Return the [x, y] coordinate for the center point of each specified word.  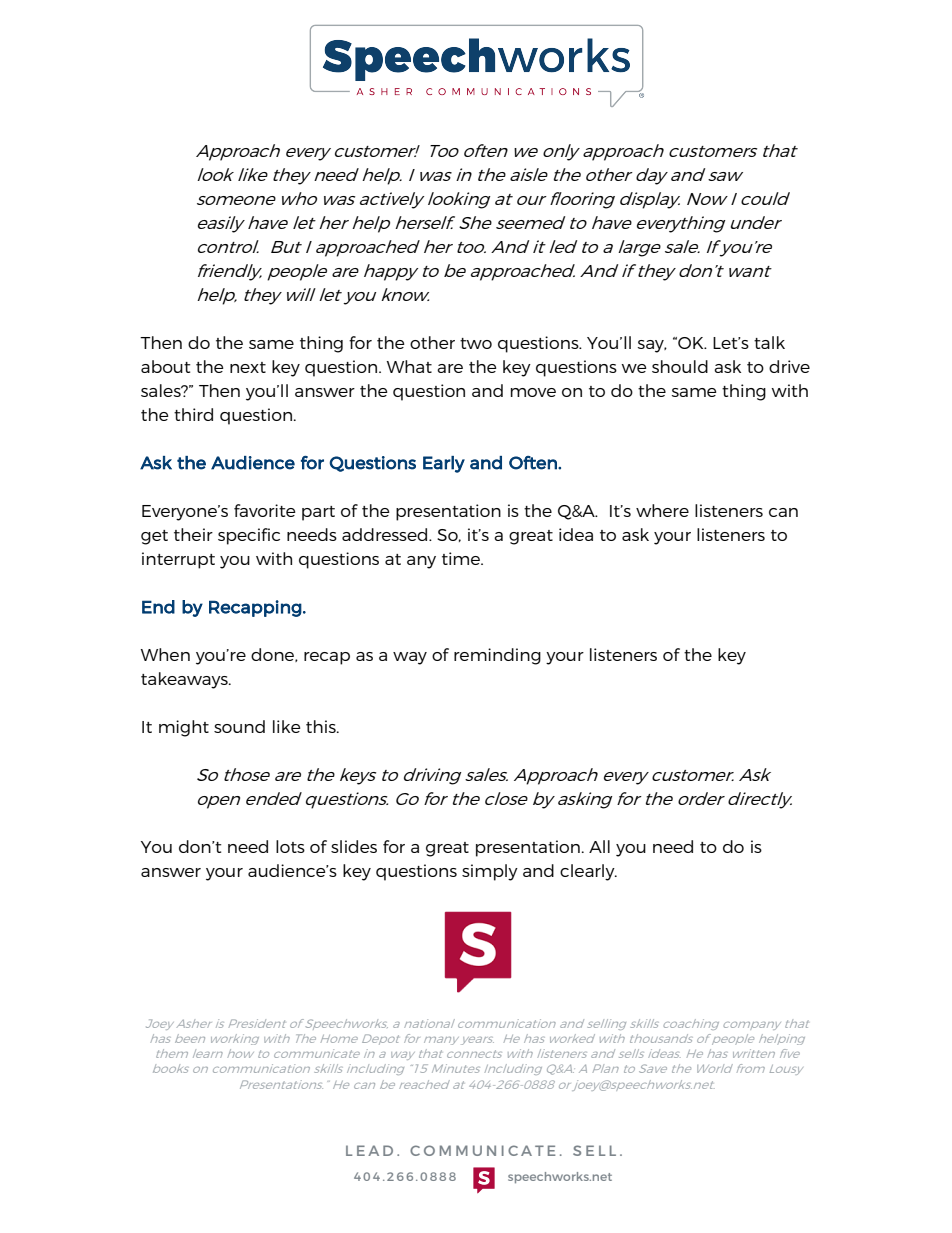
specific [249, 536]
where [662, 510]
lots [290, 846]
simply [490, 872]
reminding [497, 656]
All [599, 846]
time [462, 558]
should [680, 366]
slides [354, 846]
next [248, 367]
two [476, 343]
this [322, 726]
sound [239, 726]
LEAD [369, 1150]
